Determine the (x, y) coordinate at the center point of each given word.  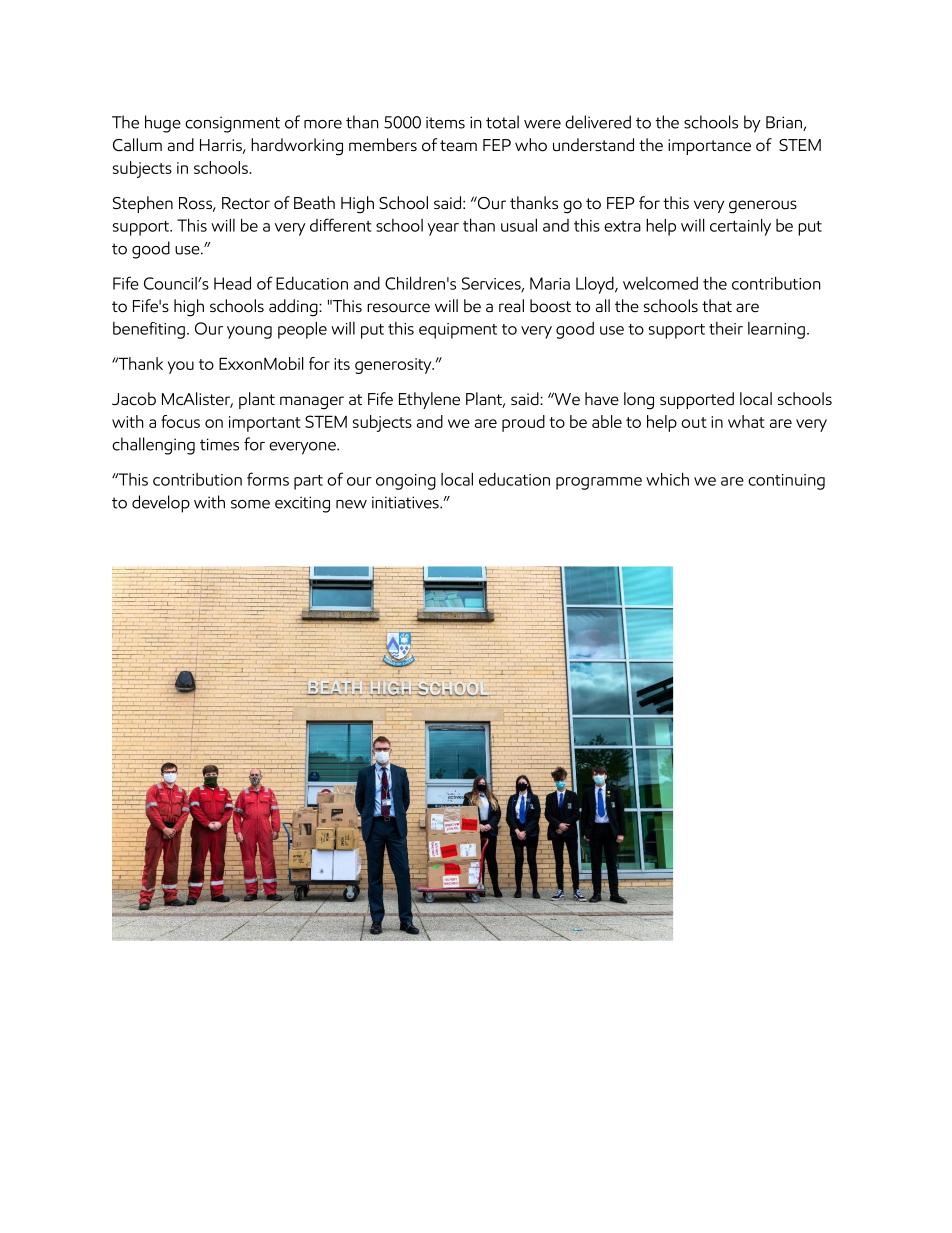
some (250, 504)
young (249, 332)
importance (709, 147)
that (717, 306)
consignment (232, 124)
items (445, 122)
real (511, 306)
